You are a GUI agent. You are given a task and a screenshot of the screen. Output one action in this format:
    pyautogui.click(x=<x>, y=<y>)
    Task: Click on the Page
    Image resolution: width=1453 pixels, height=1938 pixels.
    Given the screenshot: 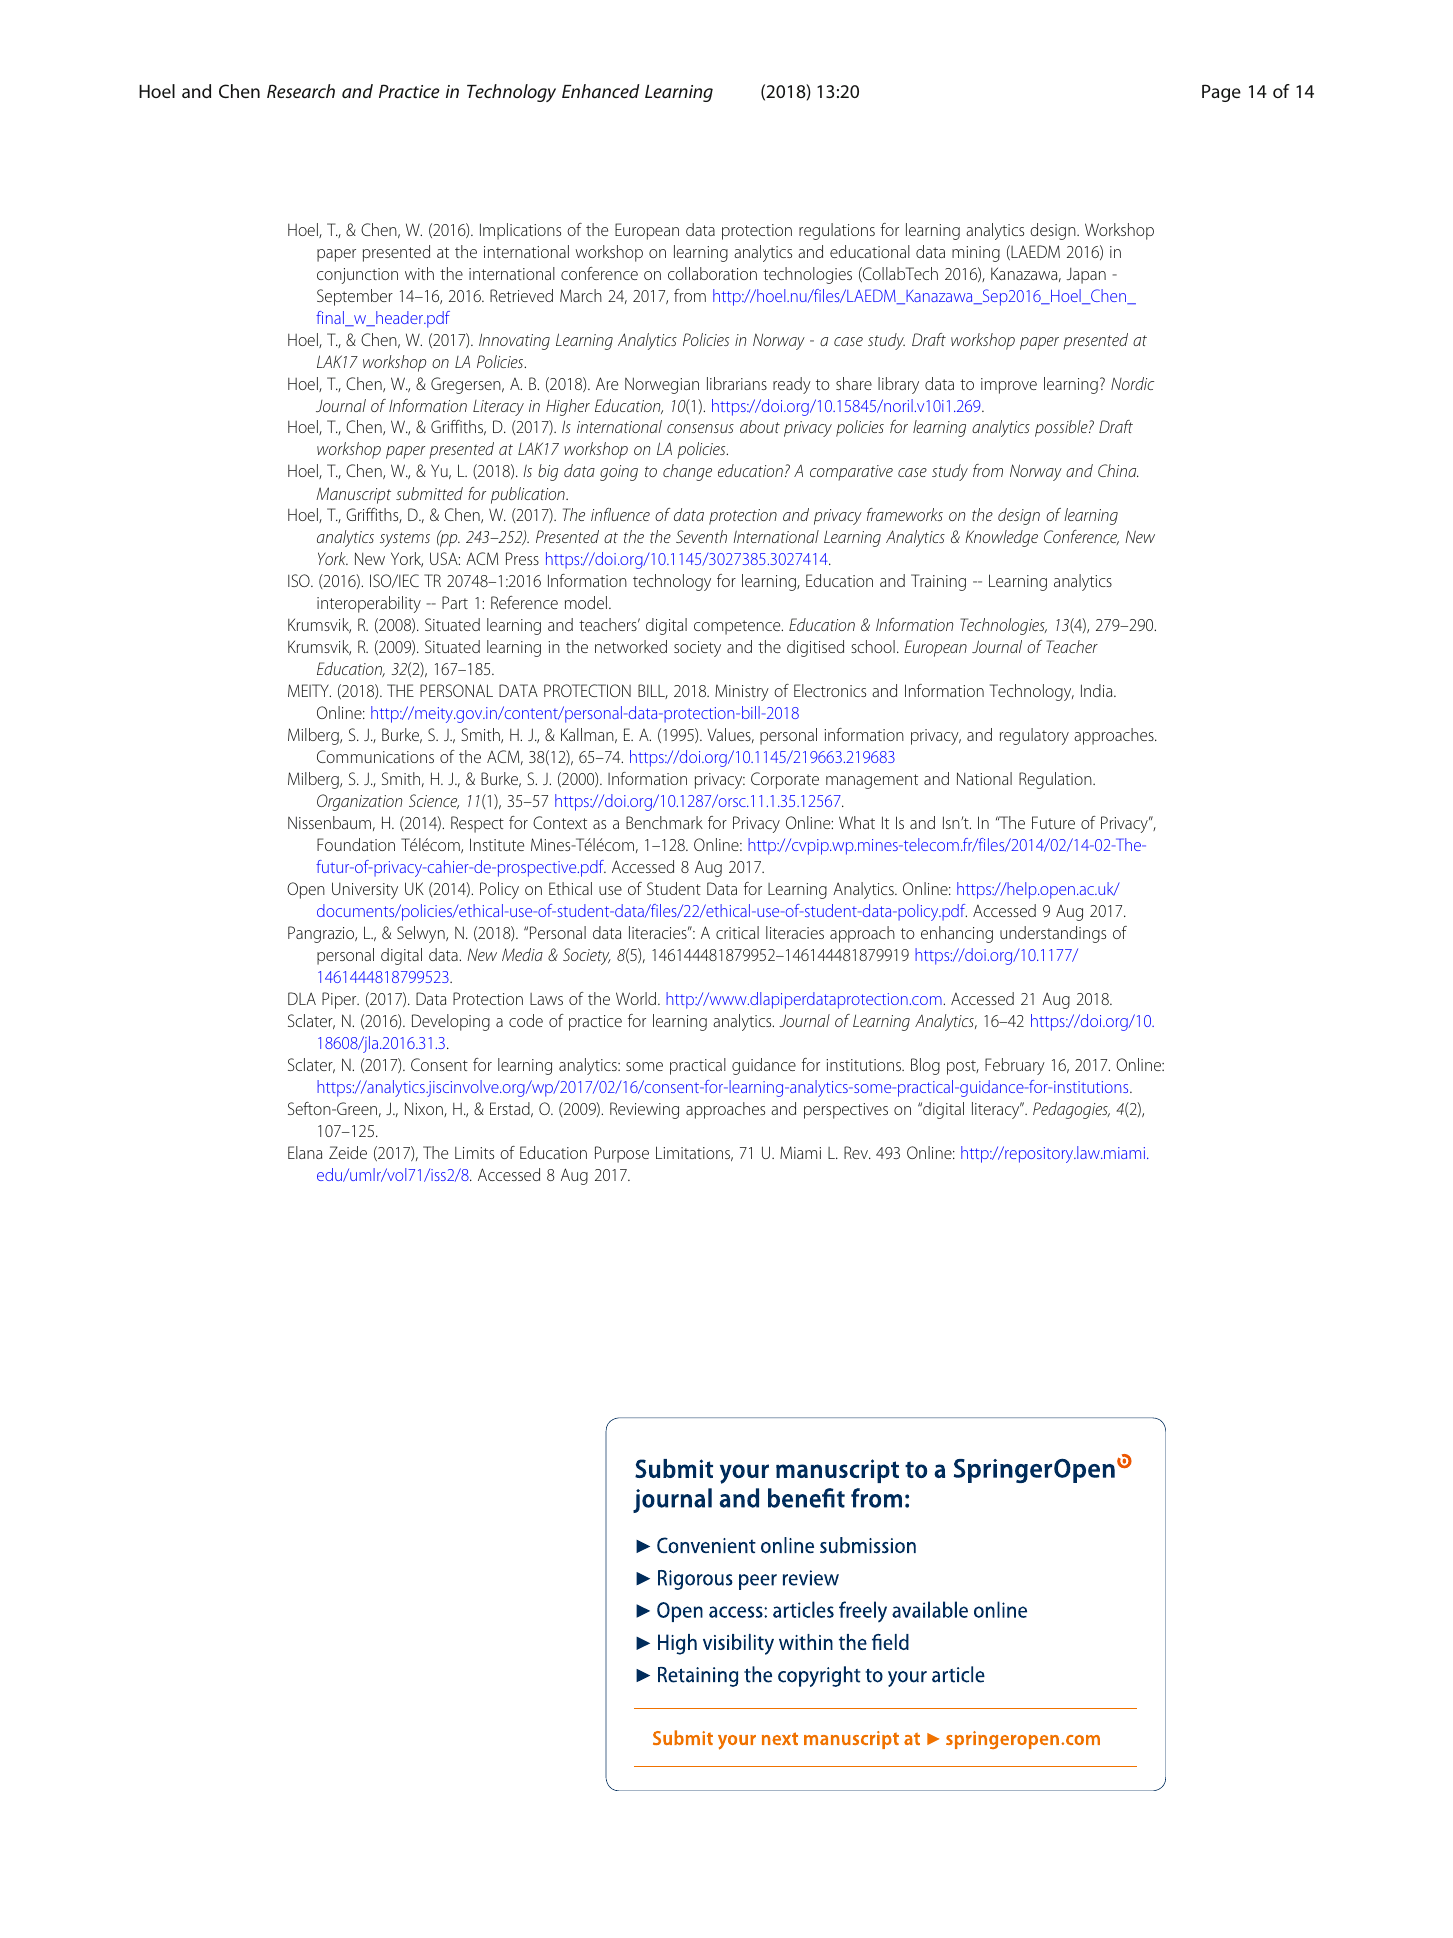 What is the action you would take?
    pyautogui.click(x=1221, y=93)
